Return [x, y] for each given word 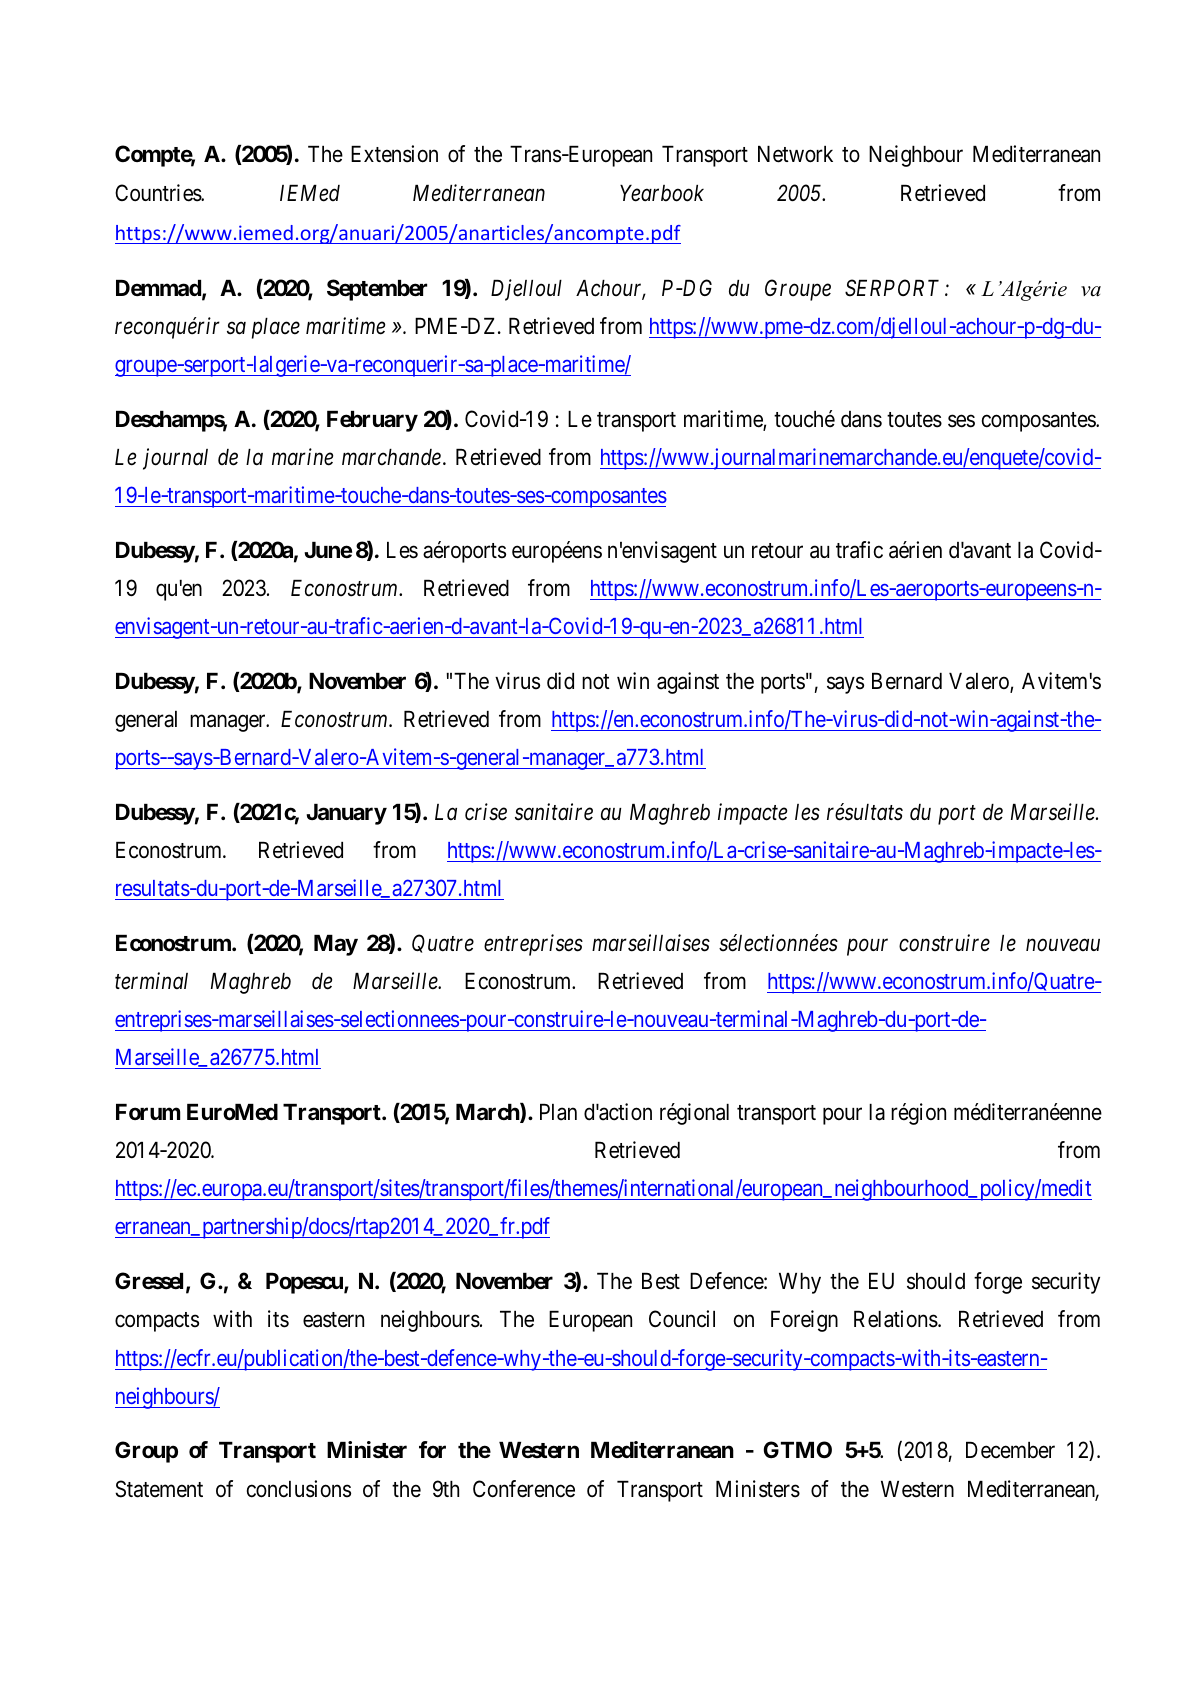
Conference [524, 1489]
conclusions [299, 1489]
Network [795, 154]
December [1010, 1450]
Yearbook [662, 193]
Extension [394, 154]
